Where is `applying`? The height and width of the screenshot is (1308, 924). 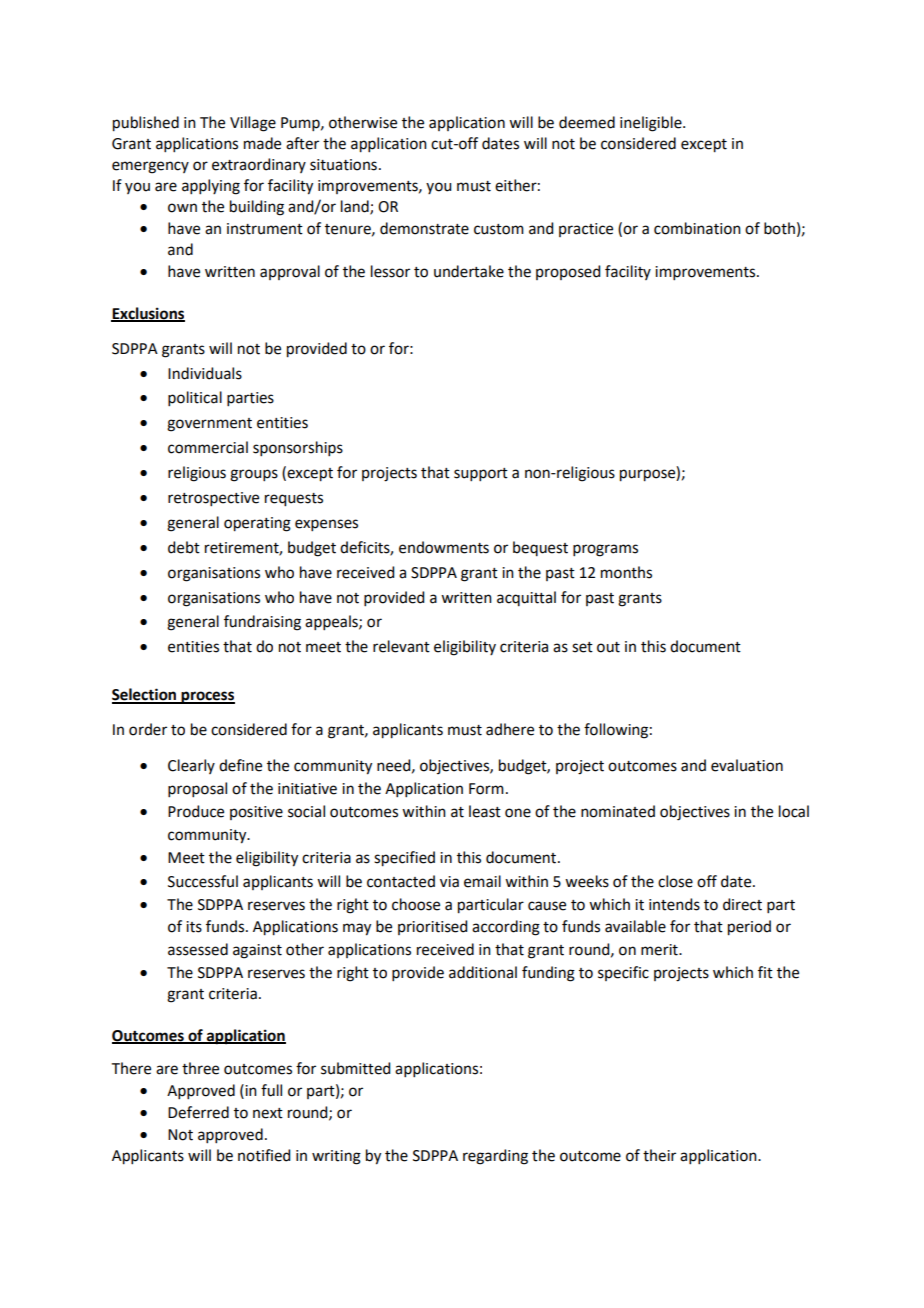 applying is located at coordinates (211, 187).
